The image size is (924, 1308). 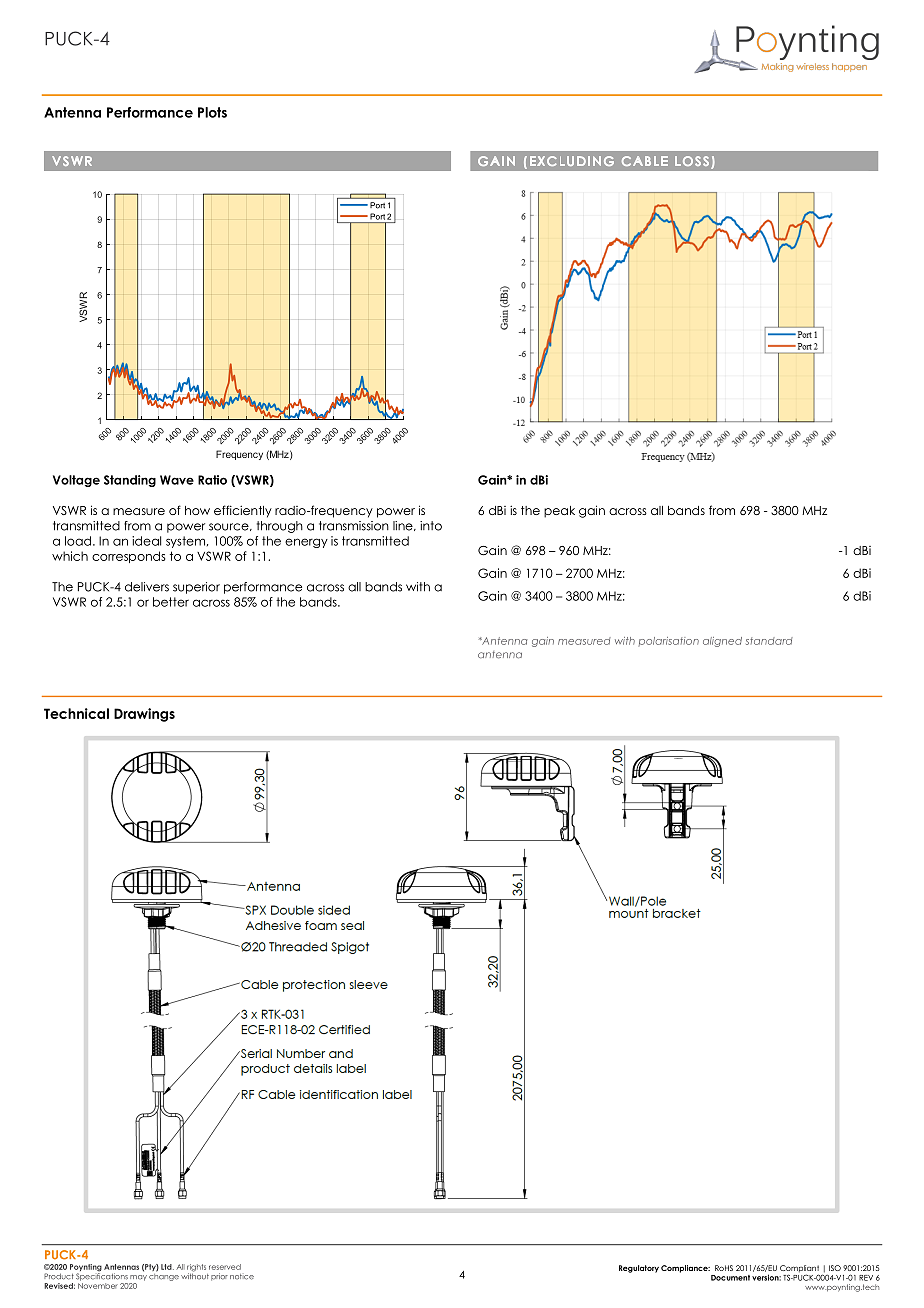 I want to click on polarisation, so click(x=668, y=642).
